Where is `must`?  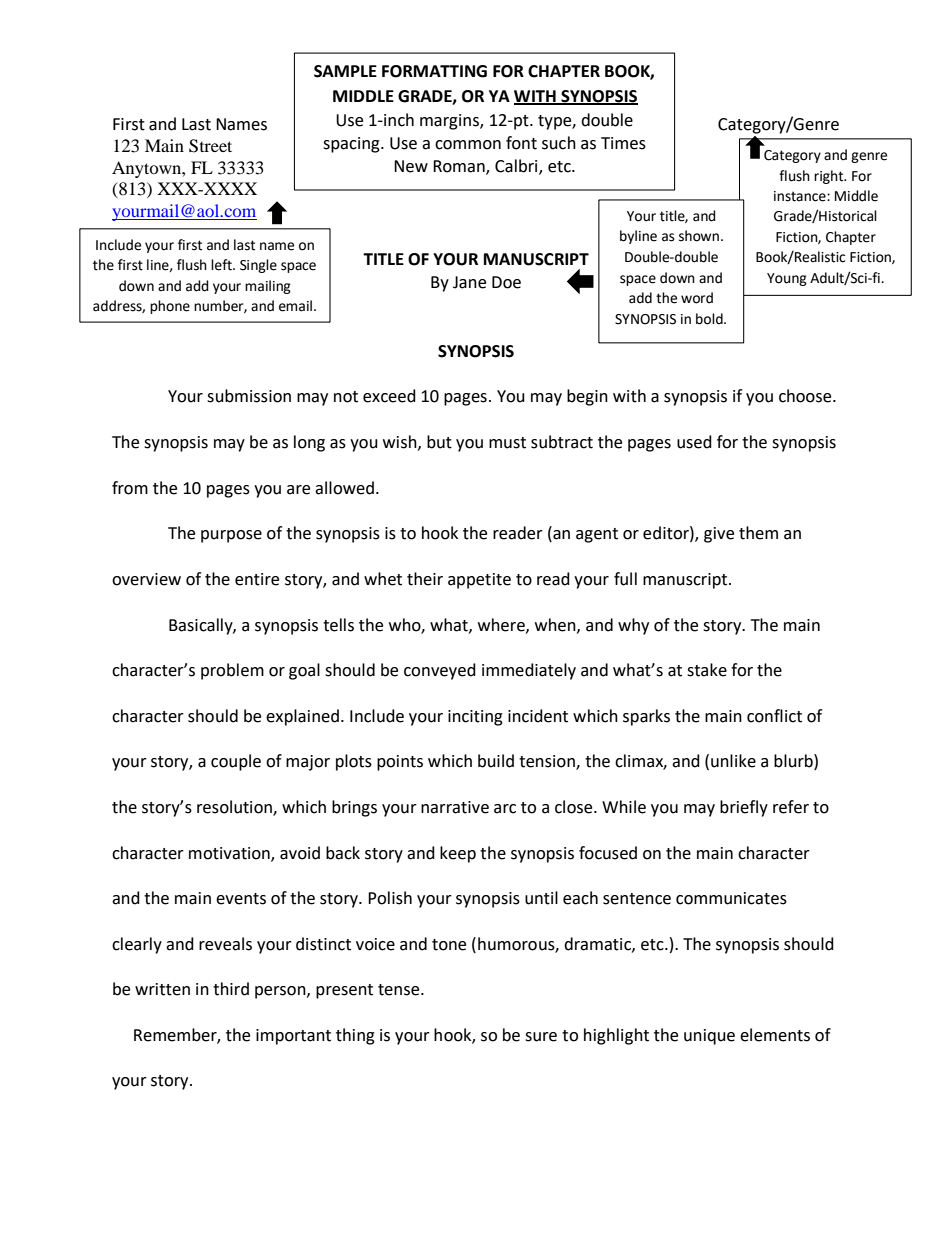 must is located at coordinates (507, 443).
